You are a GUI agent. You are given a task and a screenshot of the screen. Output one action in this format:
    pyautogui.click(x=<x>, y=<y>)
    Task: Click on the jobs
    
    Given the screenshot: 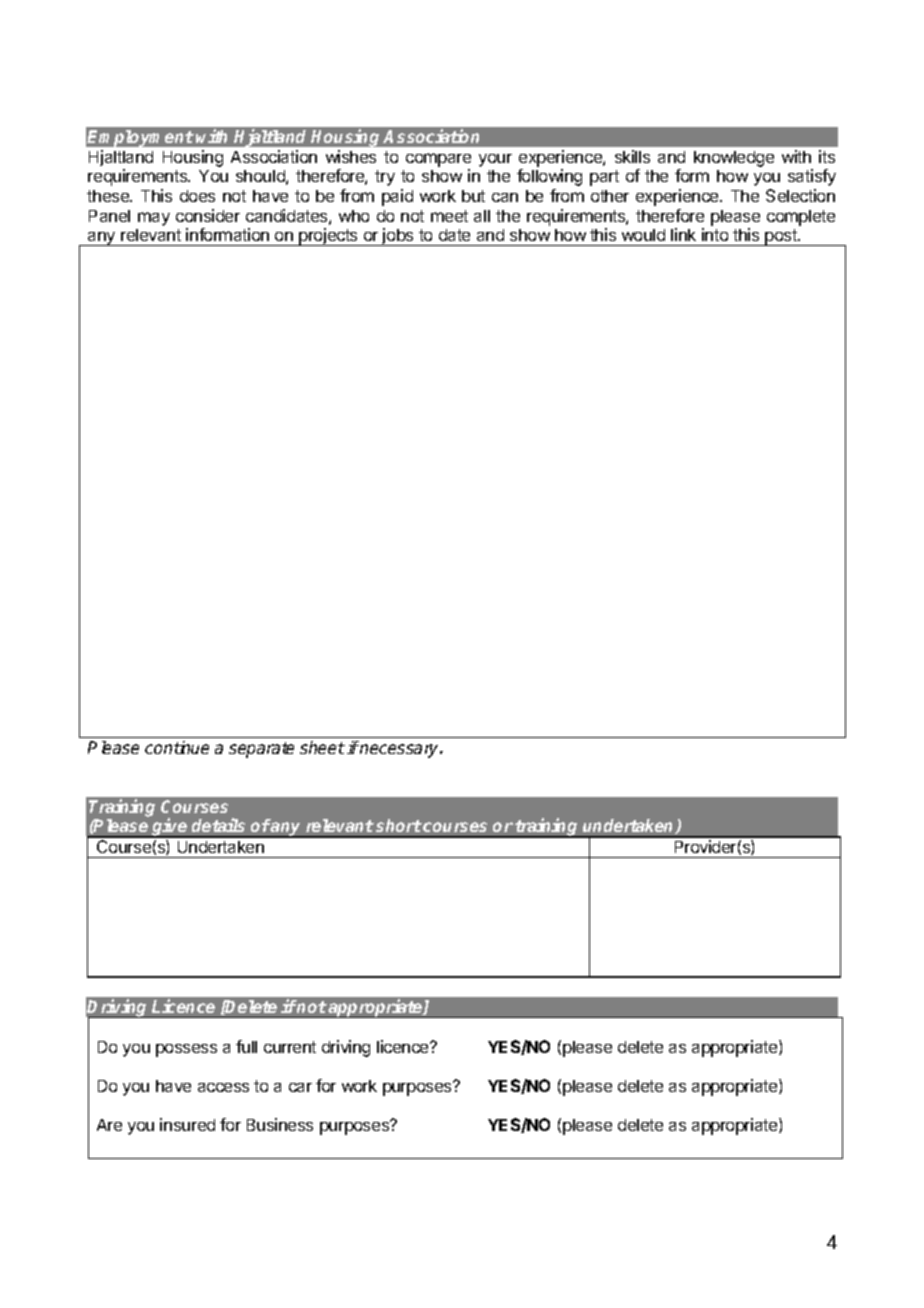 What is the action you would take?
    pyautogui.click(x=398, y=237)
